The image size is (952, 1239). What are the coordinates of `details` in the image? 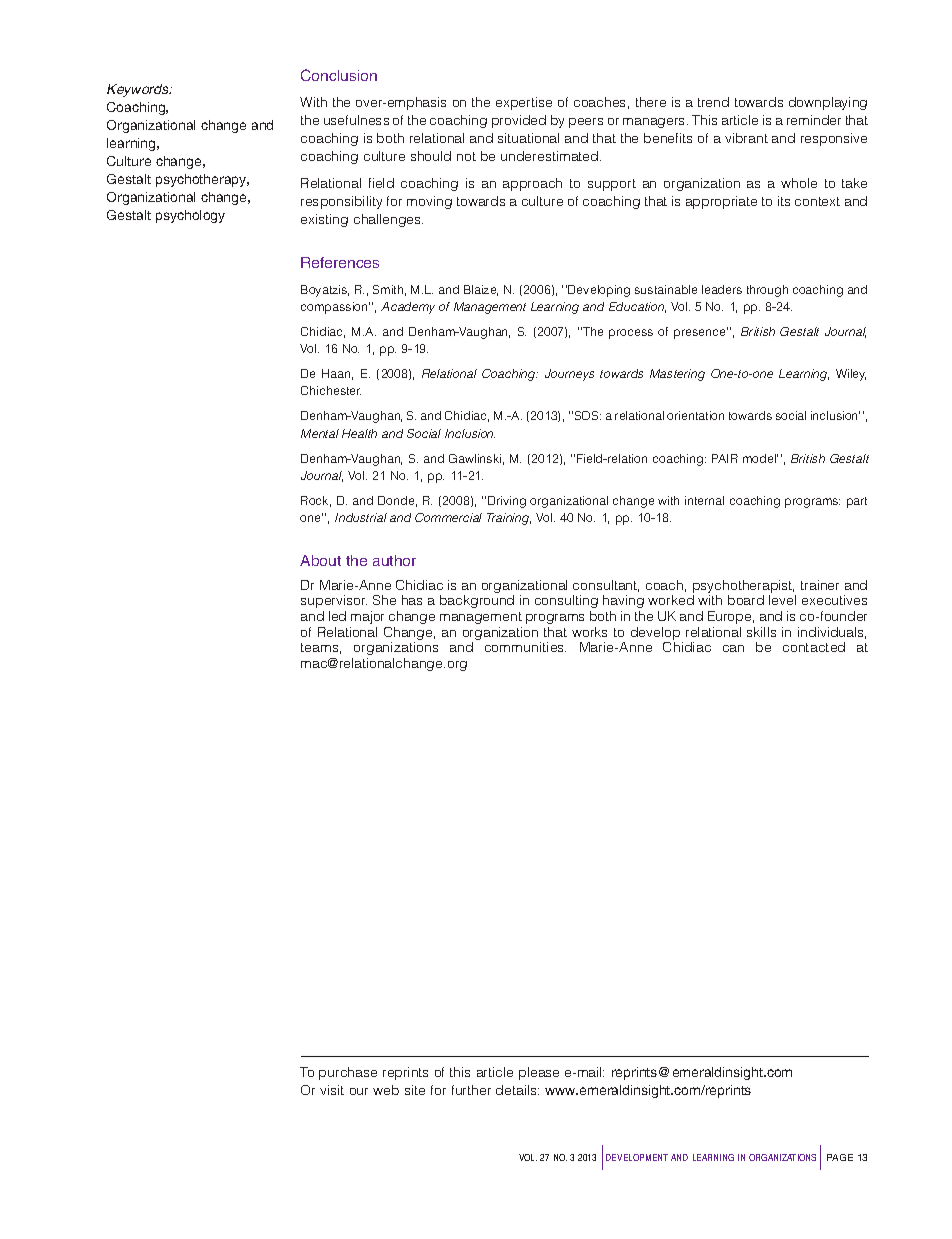 It's located at (517, 1090).
